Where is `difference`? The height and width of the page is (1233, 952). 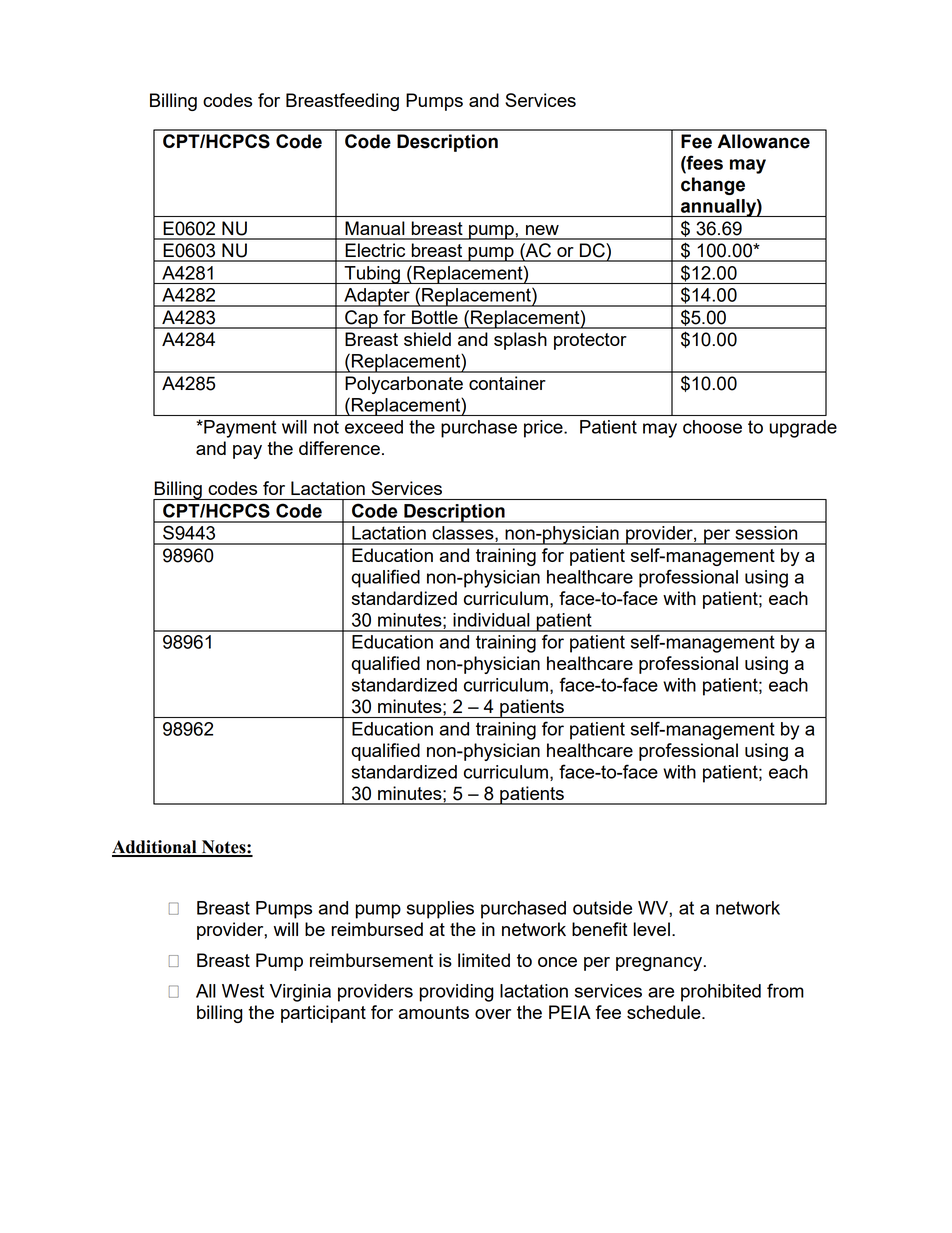 difference is located at coordinates (339, 448).
